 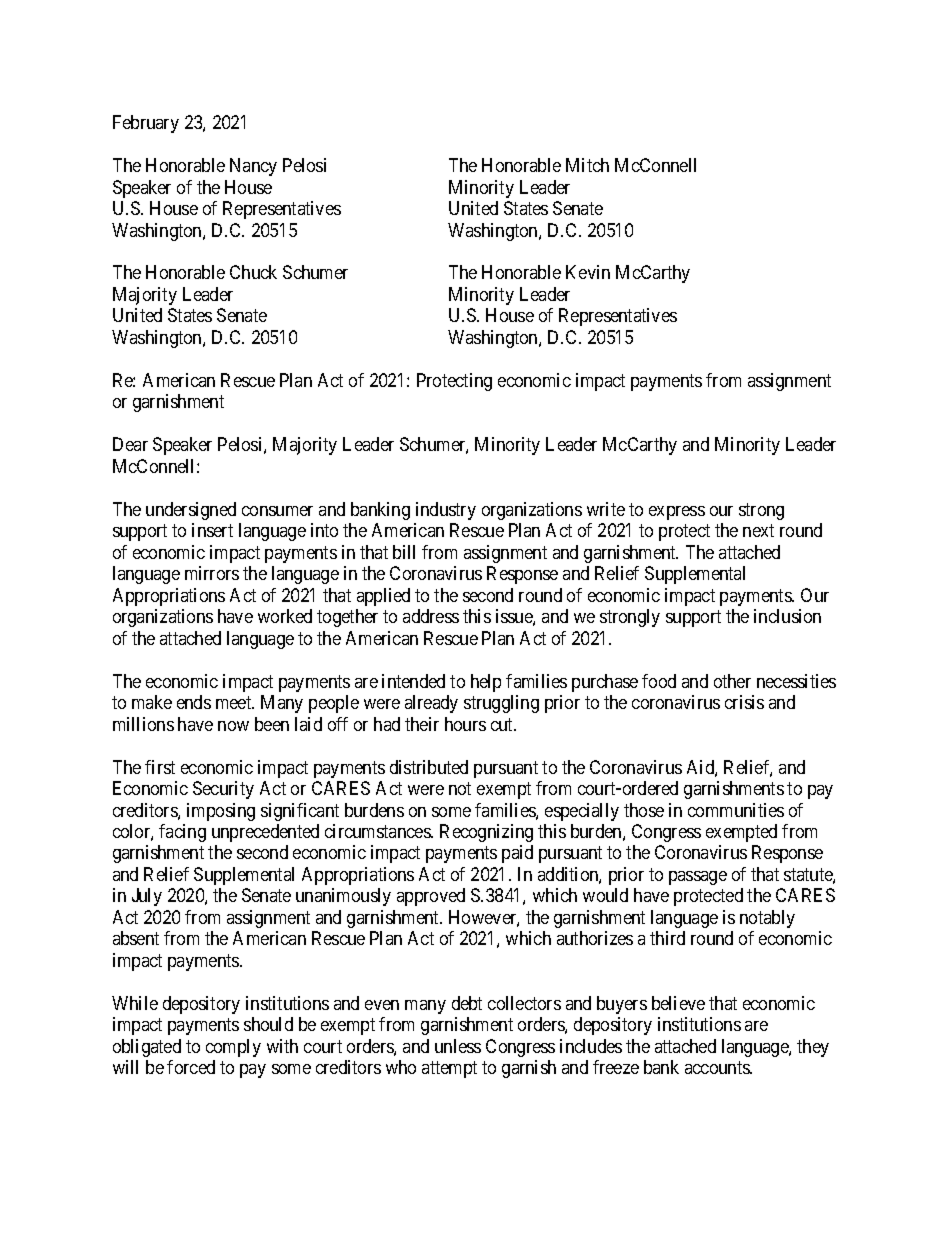 I want to click on inclusion, so click(x=787, y=616).
